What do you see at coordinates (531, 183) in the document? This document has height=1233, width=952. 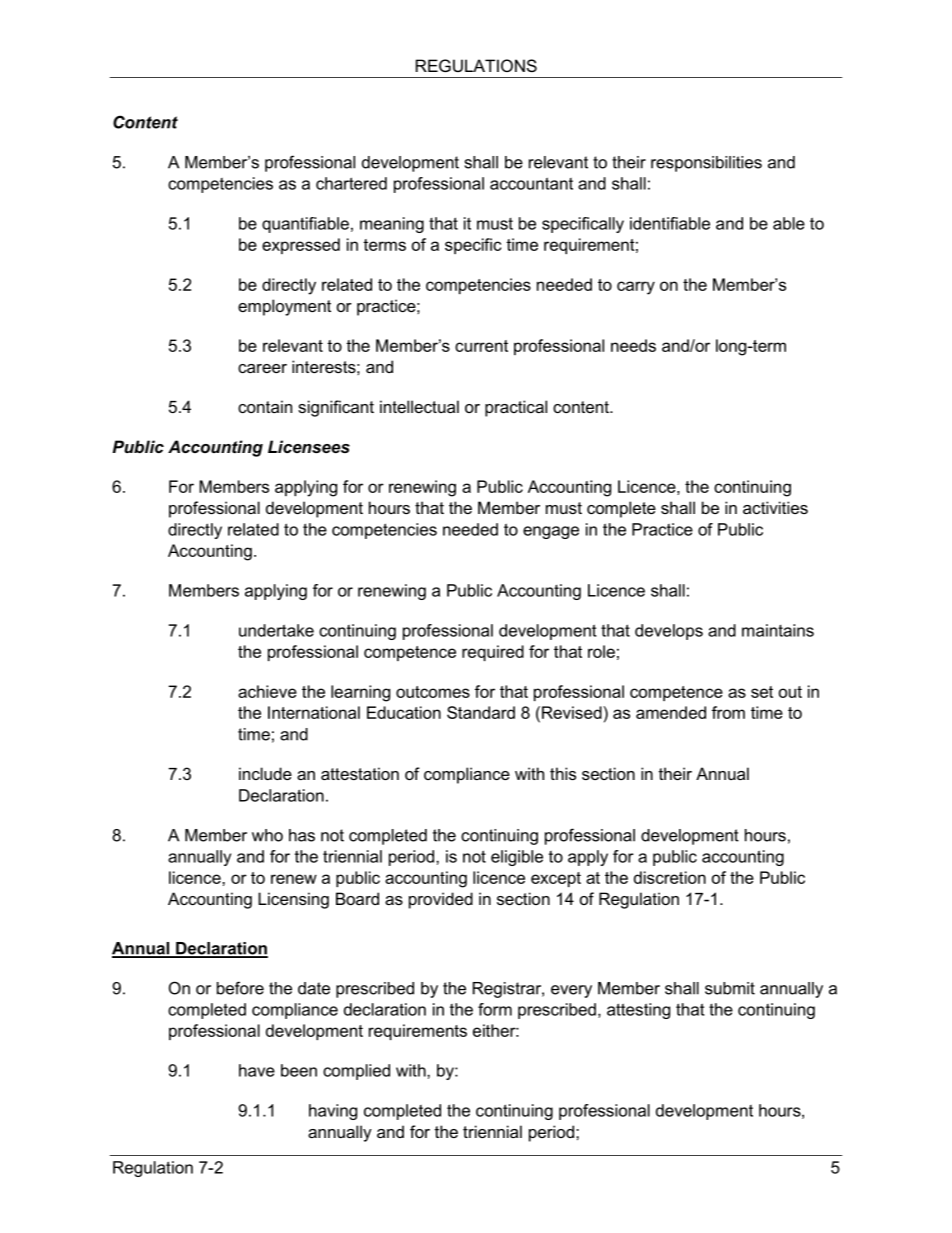 I see `accountant` at bounding box center [531, 183].
